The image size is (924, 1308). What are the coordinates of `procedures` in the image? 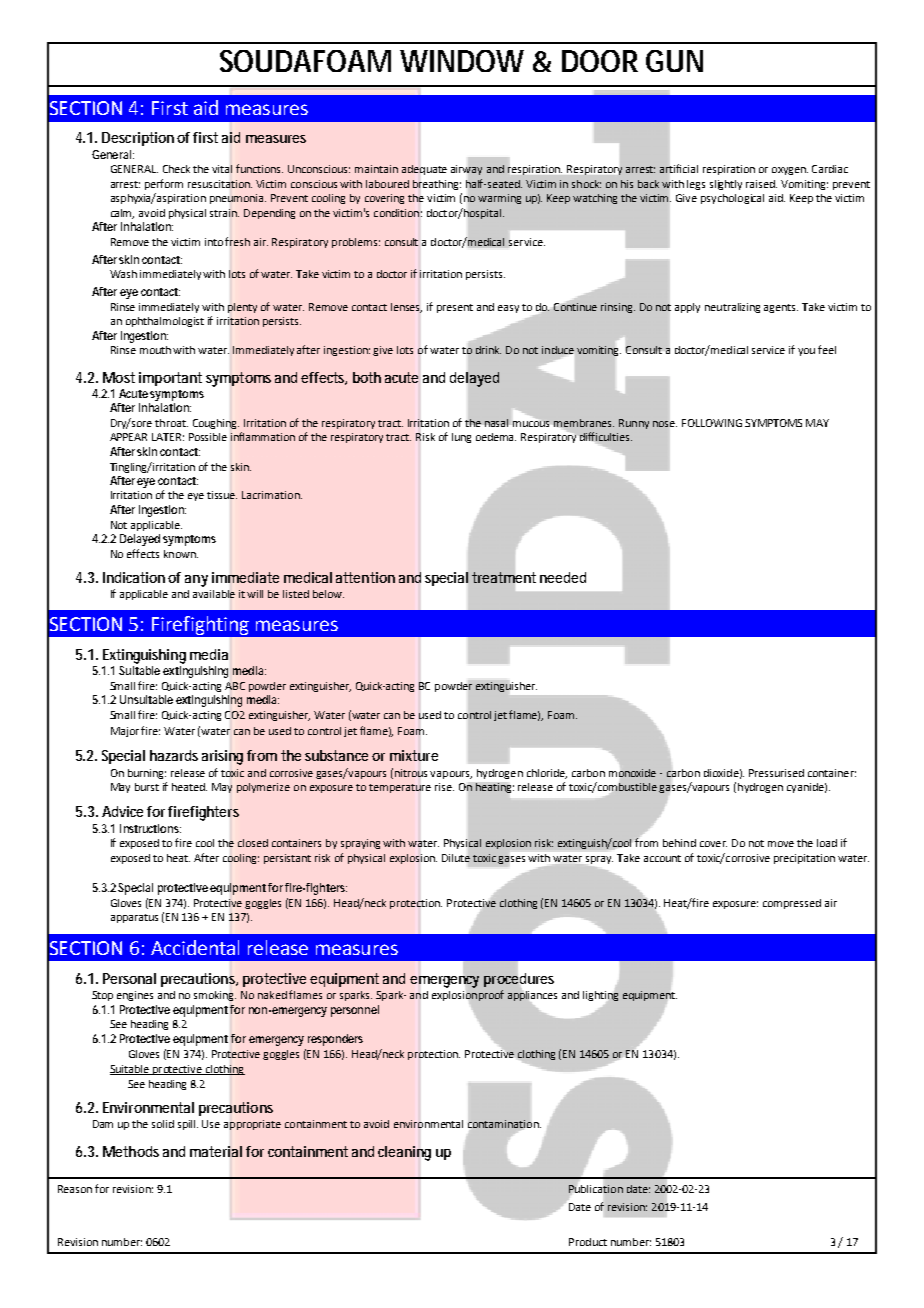 It's located at (519, 980).
